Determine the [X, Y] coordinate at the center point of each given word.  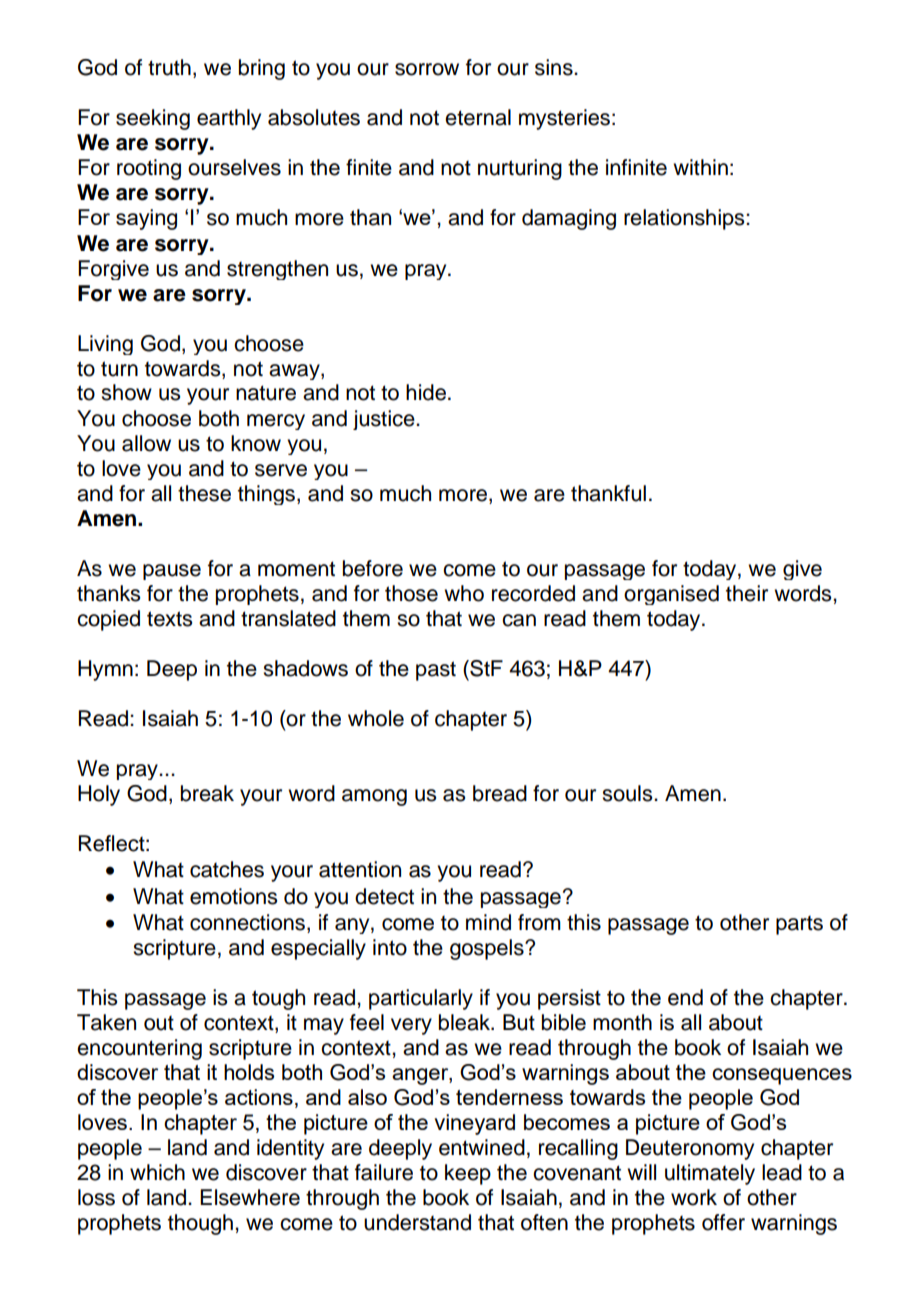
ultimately [710, 1174]
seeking [153, 119]
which [157, 1172]
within [700, 167]
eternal [478, 117]
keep [468, 1174]
